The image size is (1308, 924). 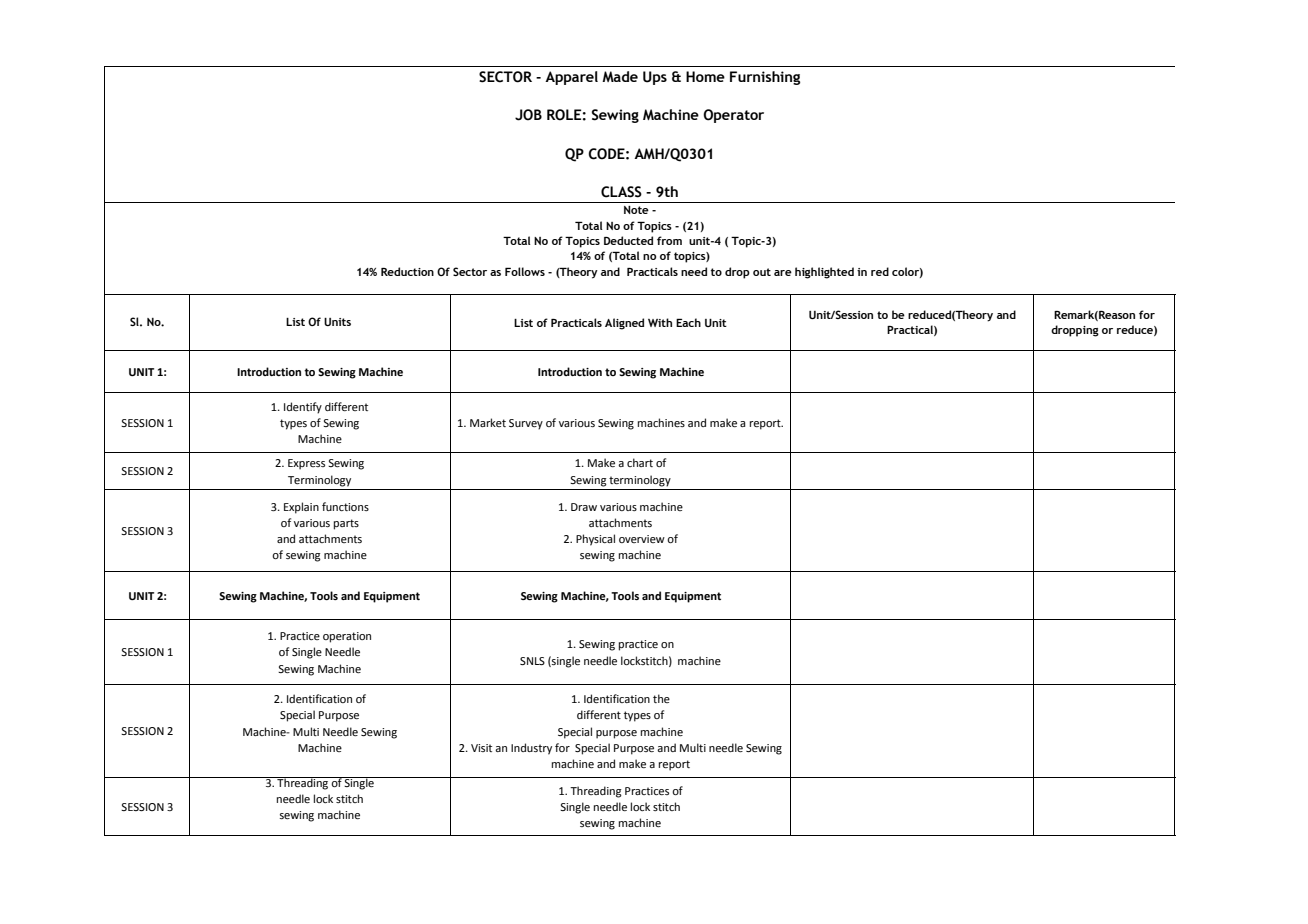 What do you see at coordinates (531, 749) in the document?
I see `Industry` at bounding box center [531, 749].
